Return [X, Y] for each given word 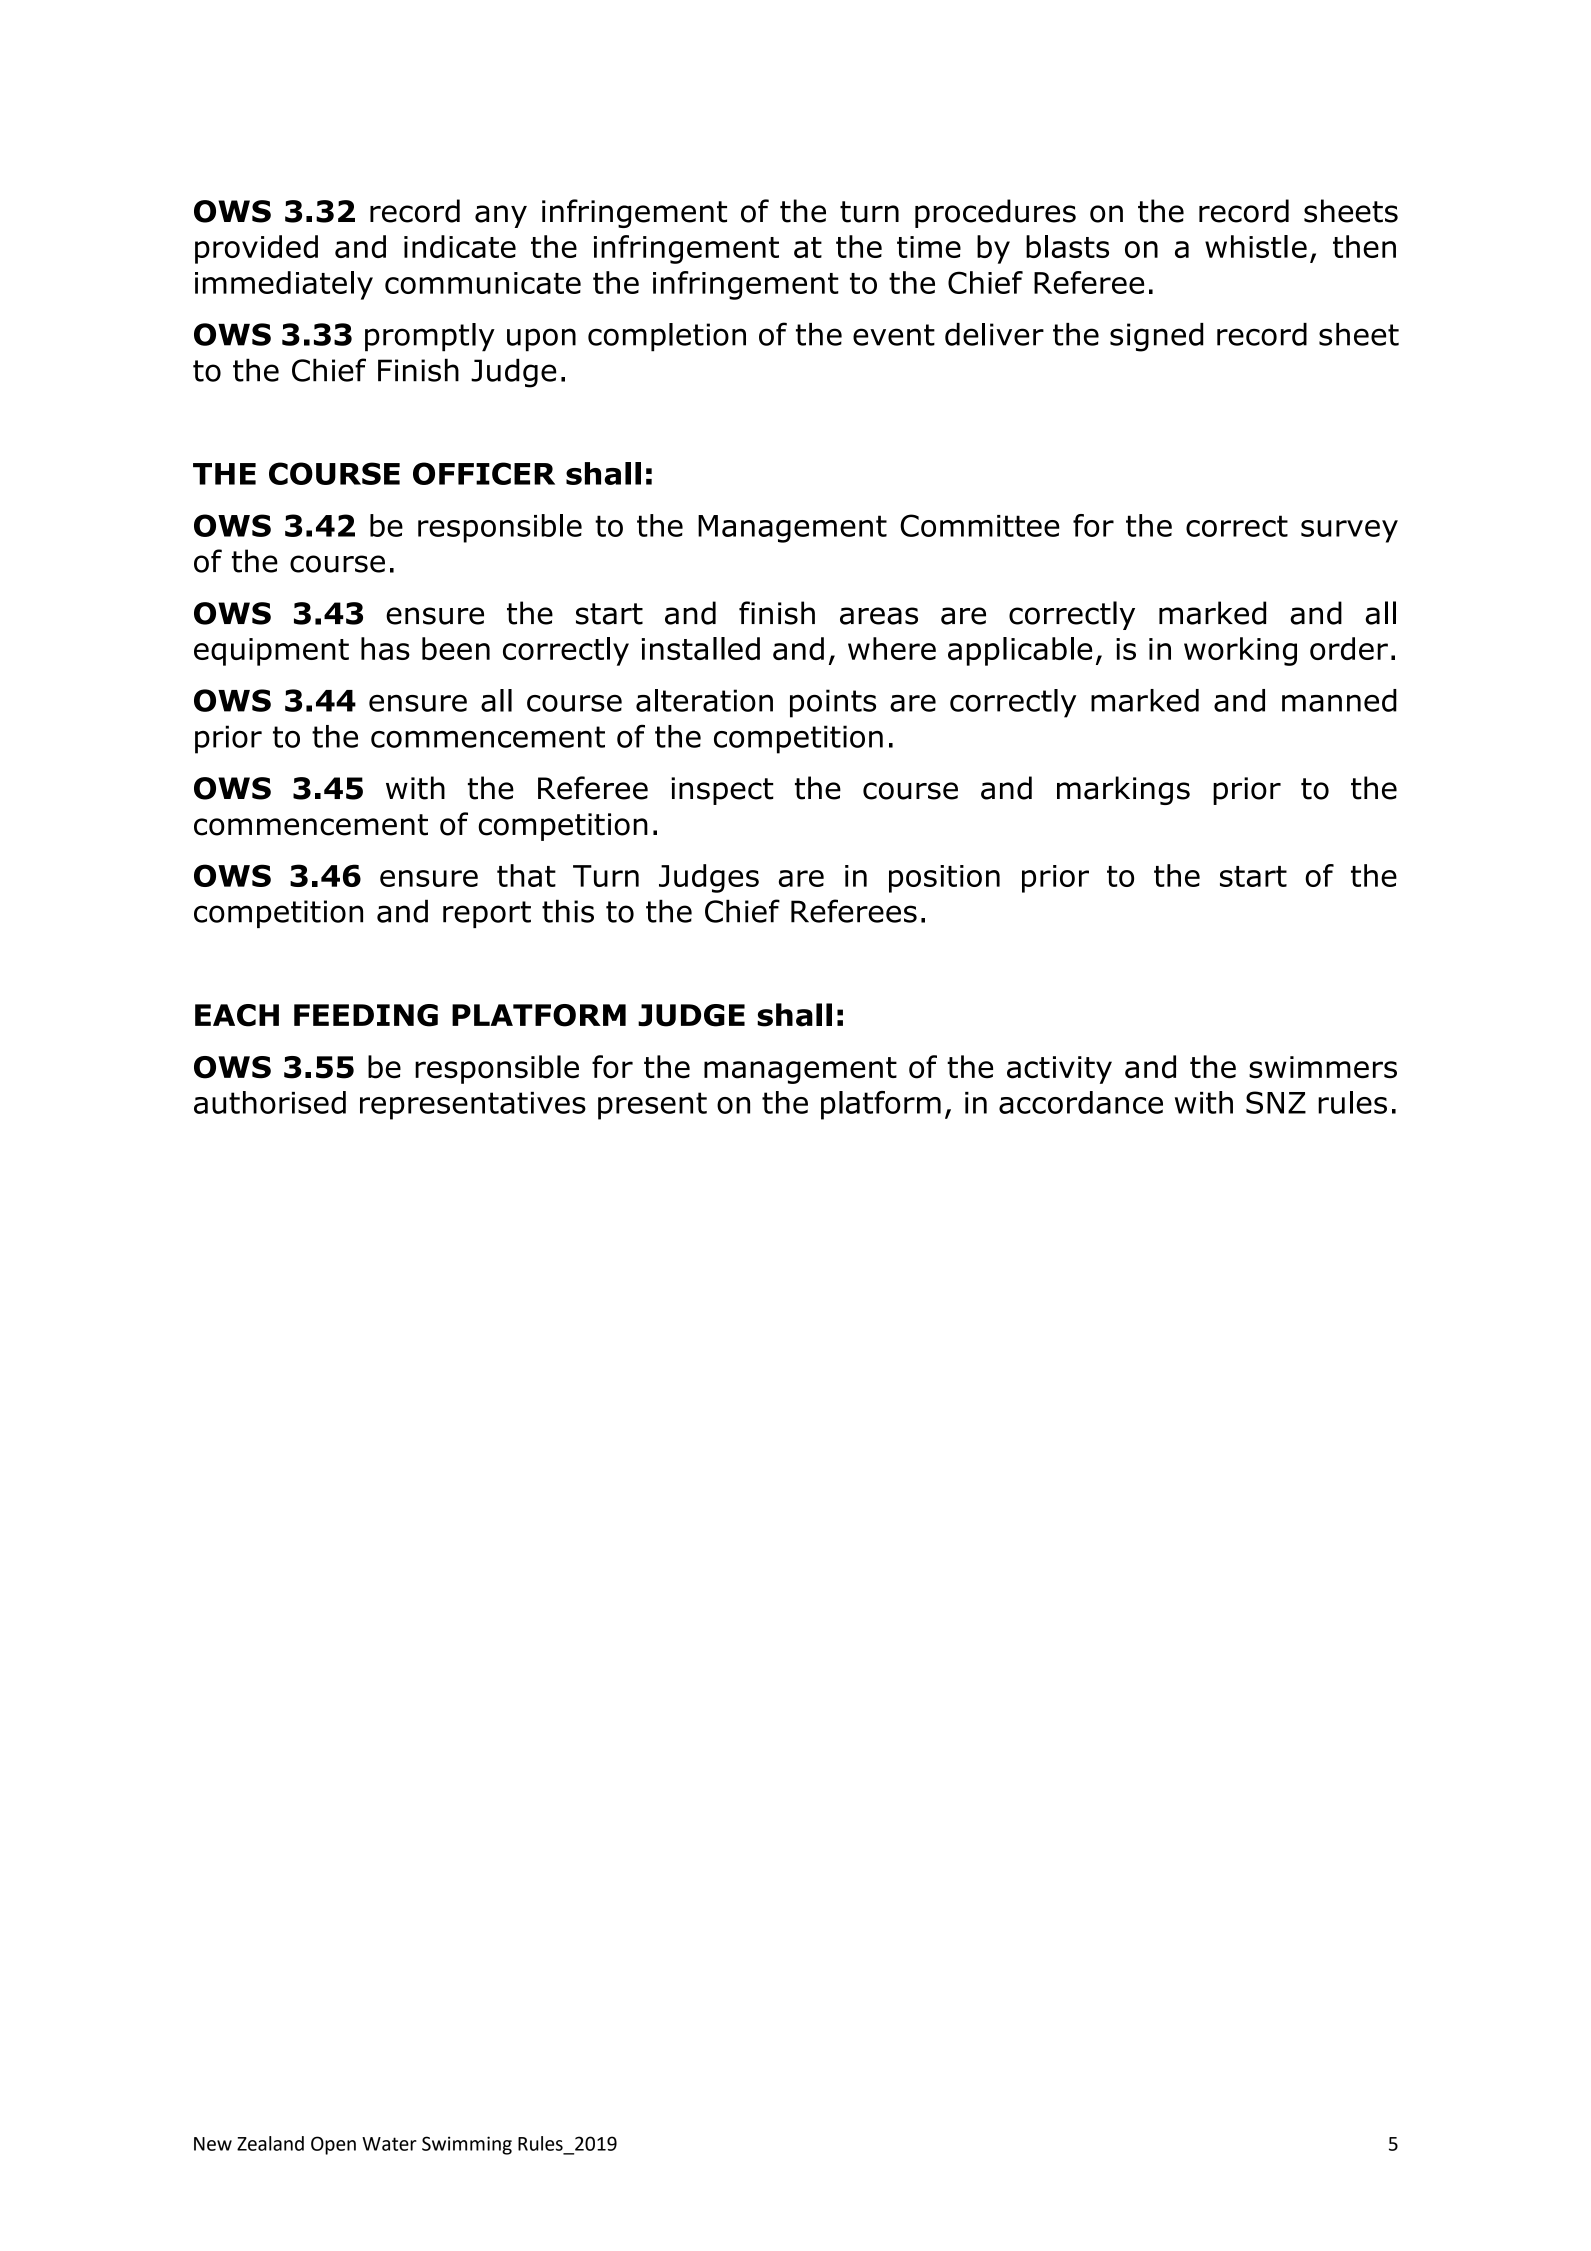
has [385, 648]
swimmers [1323, 1067]
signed [1157, 337]
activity [1059, 1070]
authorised [270, 1102]
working [1240, 651]
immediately [284, 285]
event [894, 335]
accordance [1081, 1102]
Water [389, 2144]
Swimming [467, 2145]
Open [333, 2145]
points [833, 703]
